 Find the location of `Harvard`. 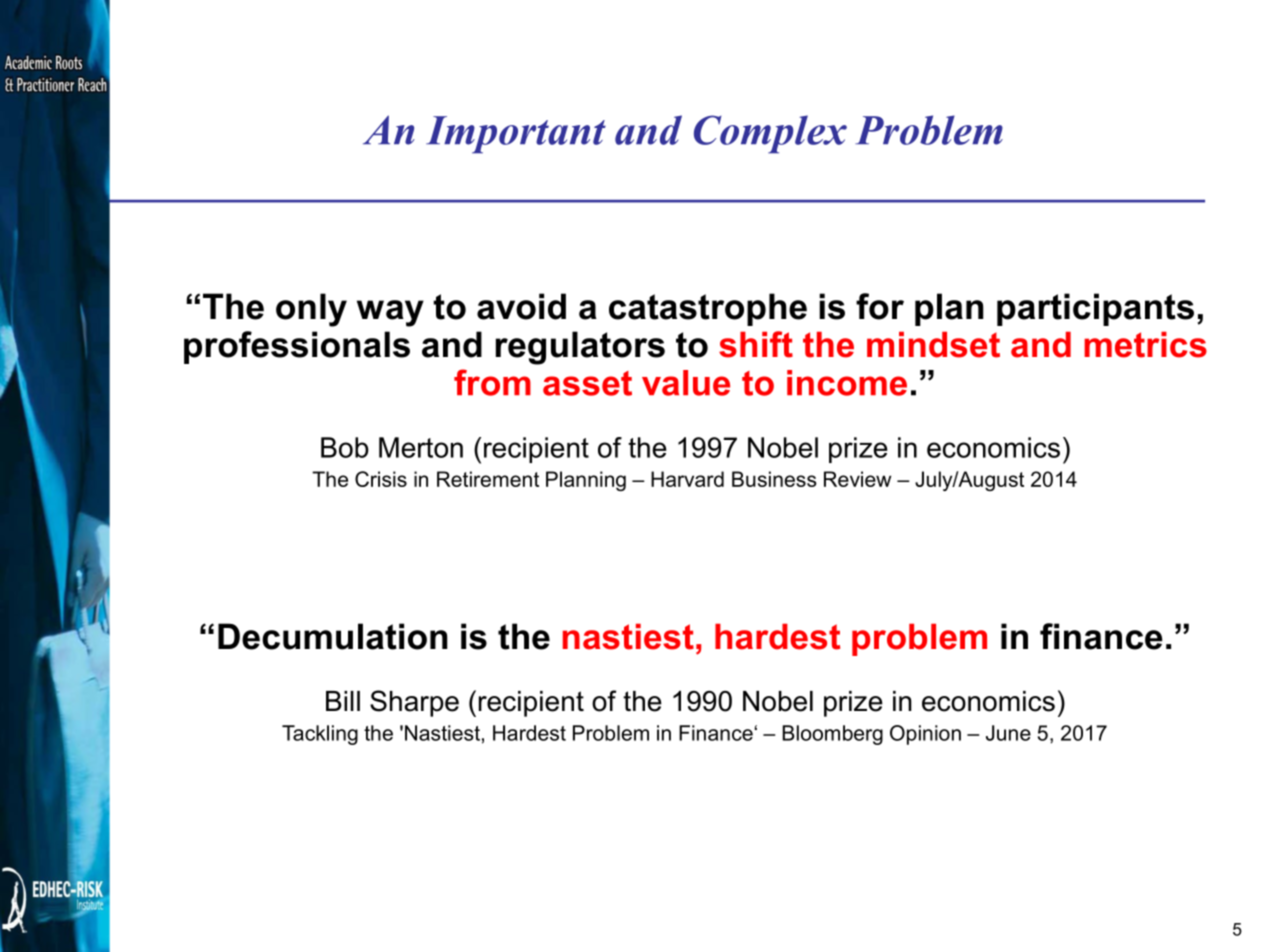

Harvard is located at coordinates (687, 479).
